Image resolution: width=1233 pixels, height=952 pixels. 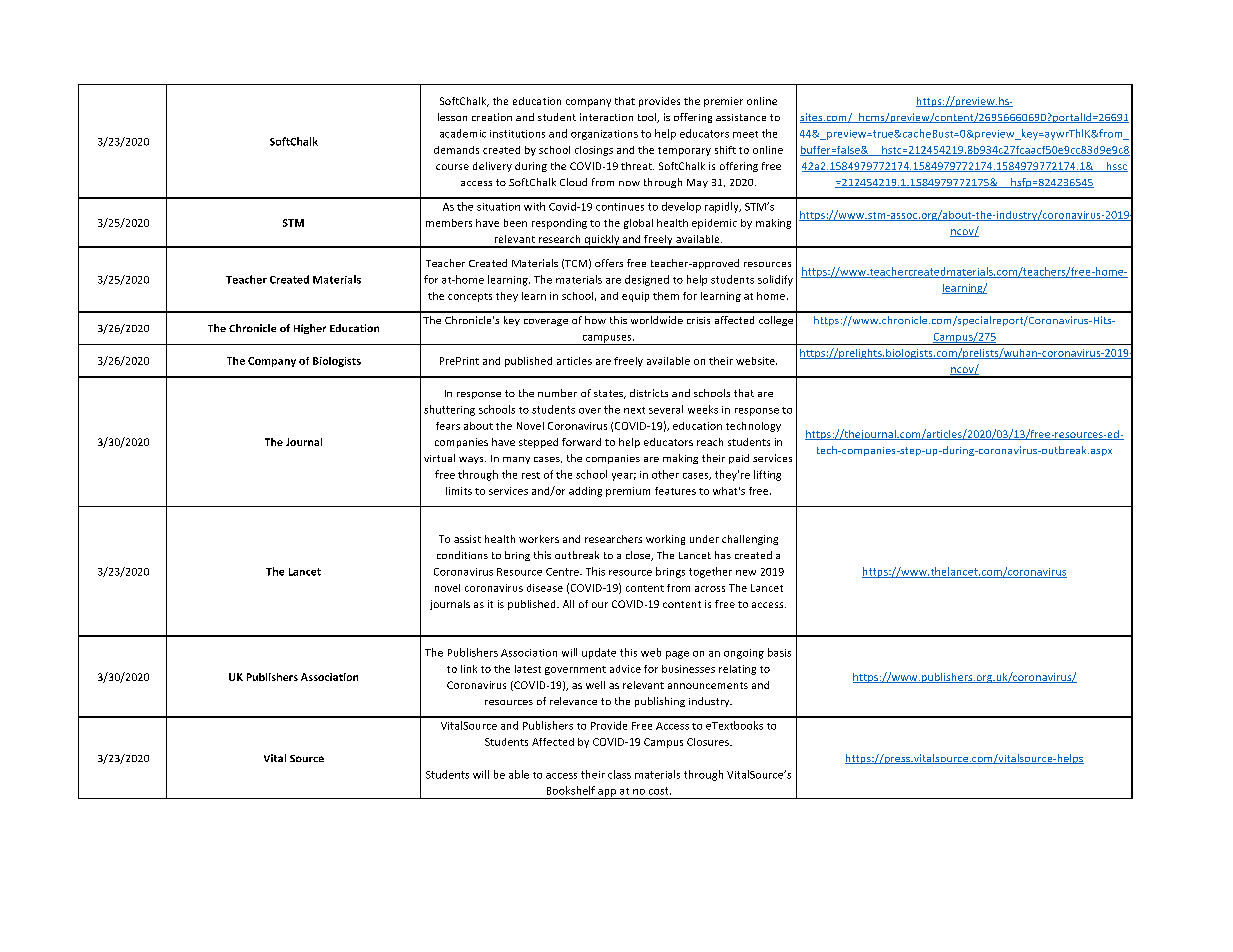 I want to click on meet, so click(x=745, y=134).
